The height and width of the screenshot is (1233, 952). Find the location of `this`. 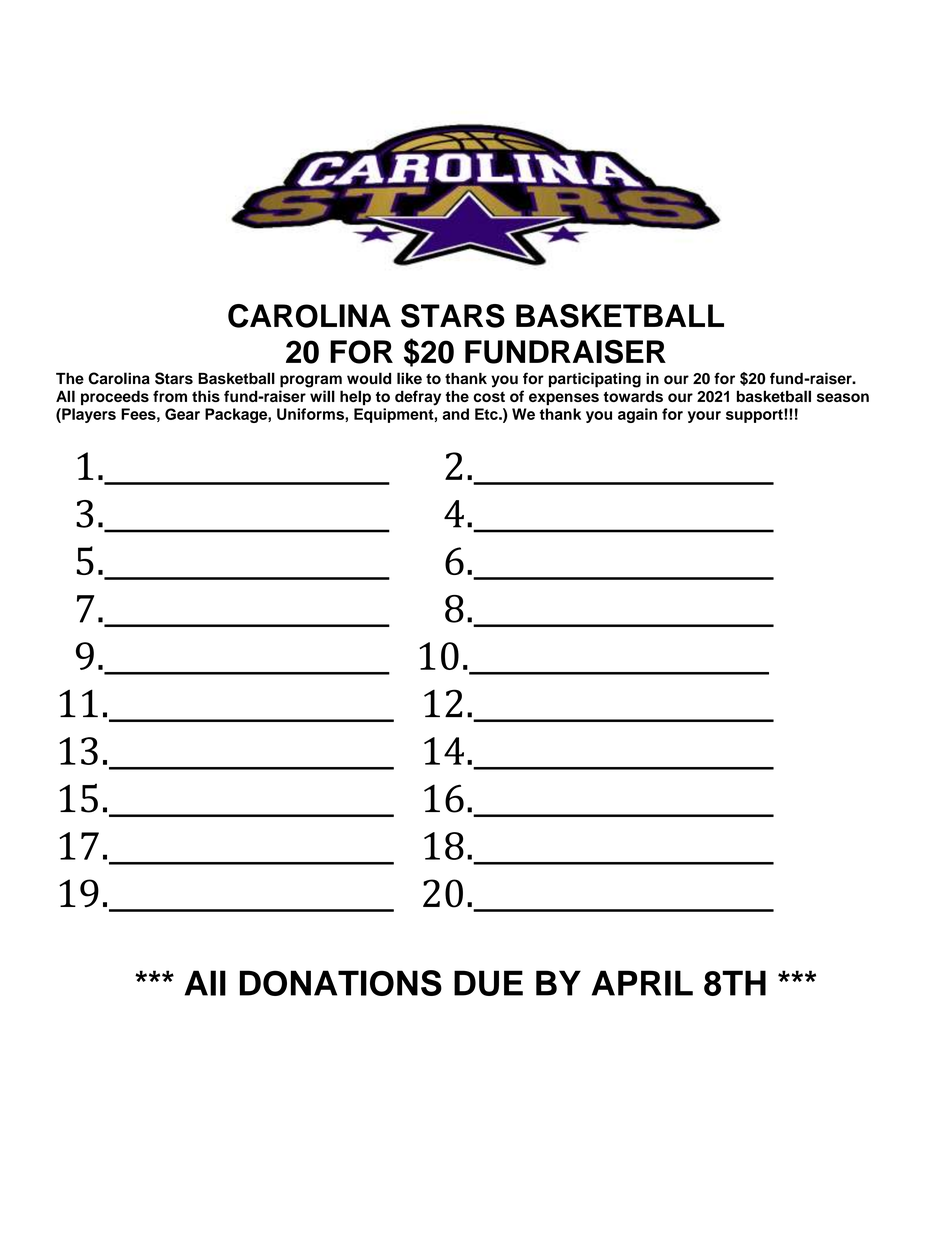

this is located at coordinates (206, 396).
